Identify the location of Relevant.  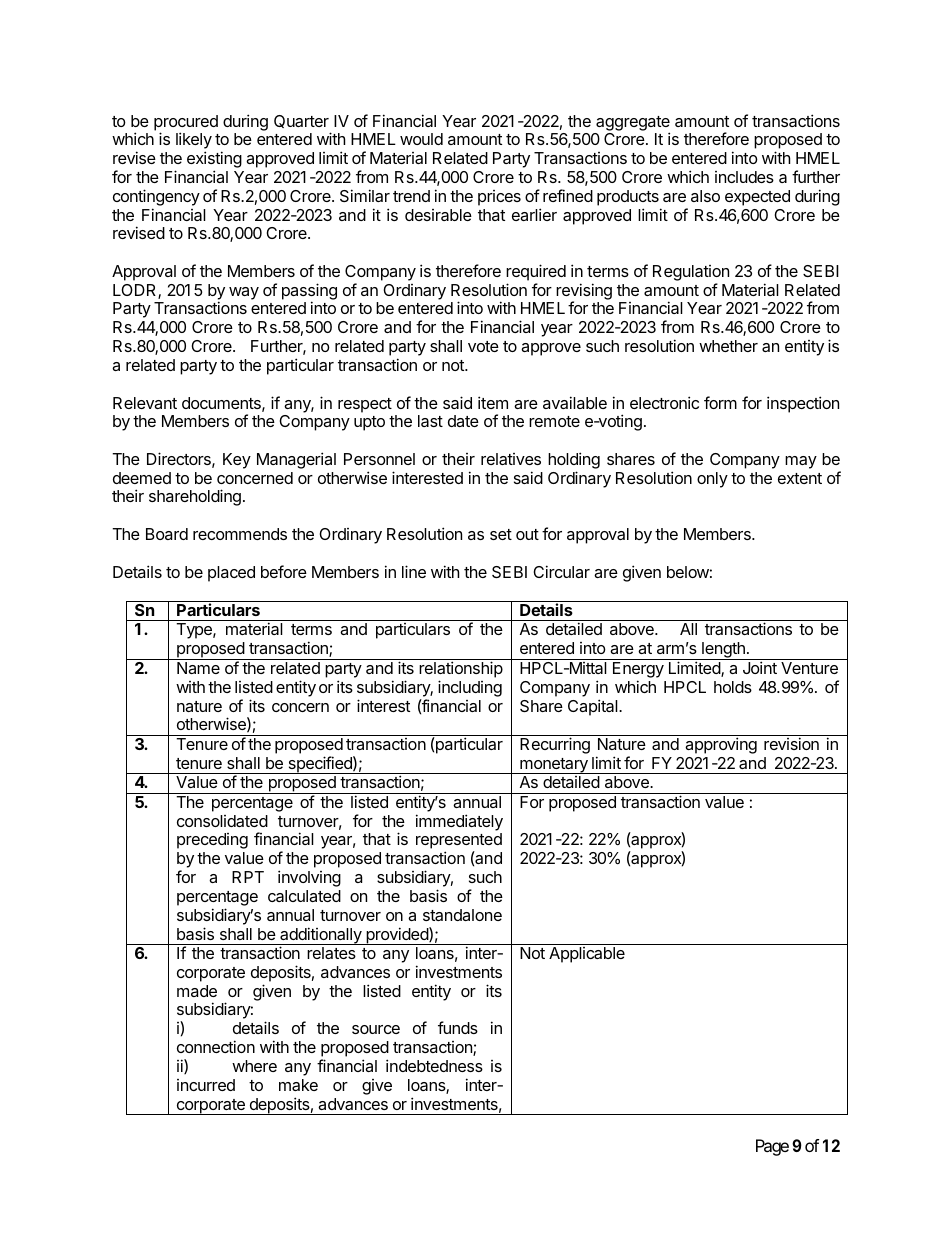
(145, 403).
